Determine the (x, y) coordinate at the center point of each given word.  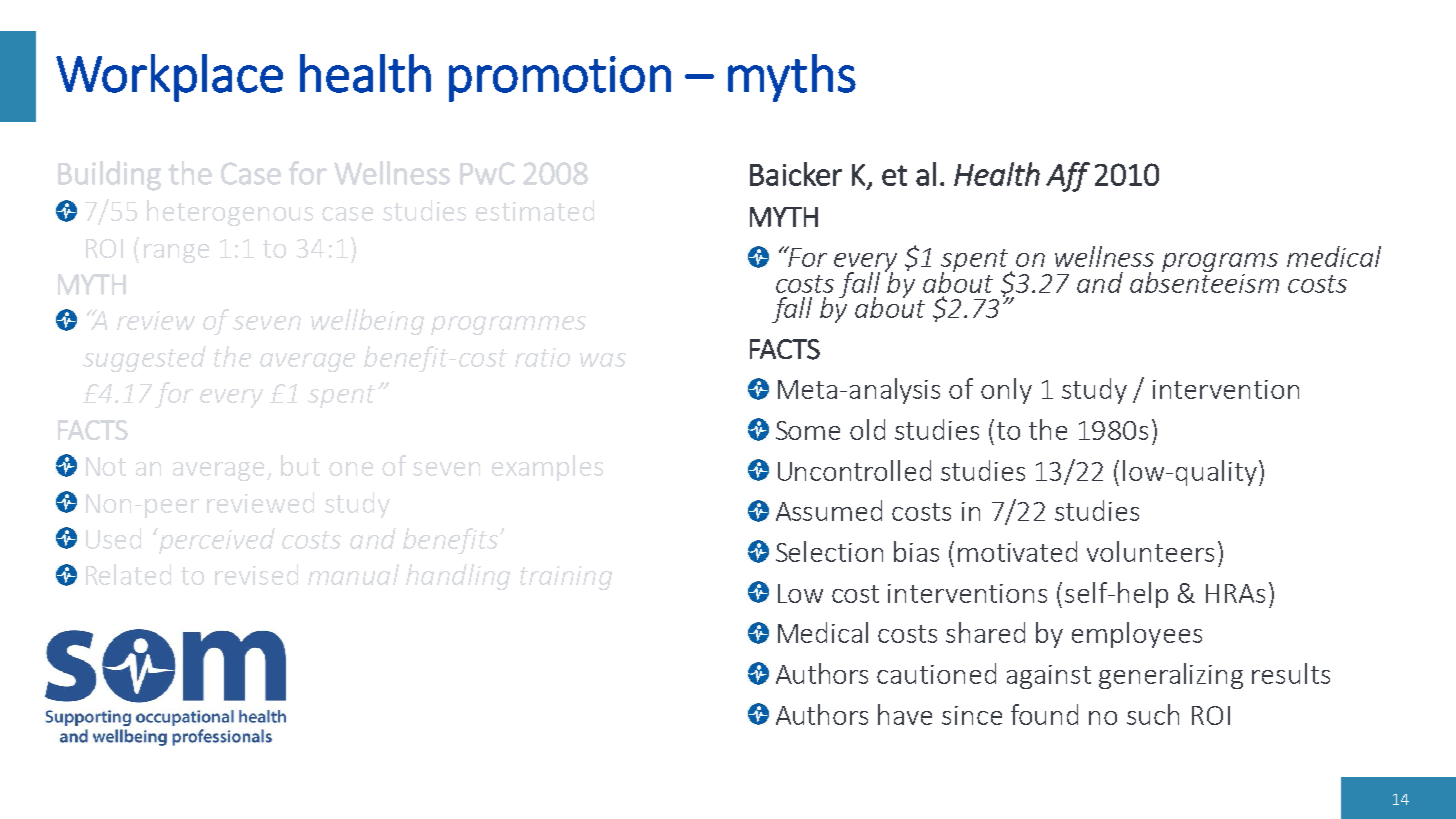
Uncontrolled (854, 470)
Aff (1068, 177)
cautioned (936, 673)
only (1006, 391)
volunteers (1150, 551)
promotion (560, 79)
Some (808, 430)
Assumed (829, 510)
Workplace (169, 78)
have (905, 714)
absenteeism (1204, 281)
